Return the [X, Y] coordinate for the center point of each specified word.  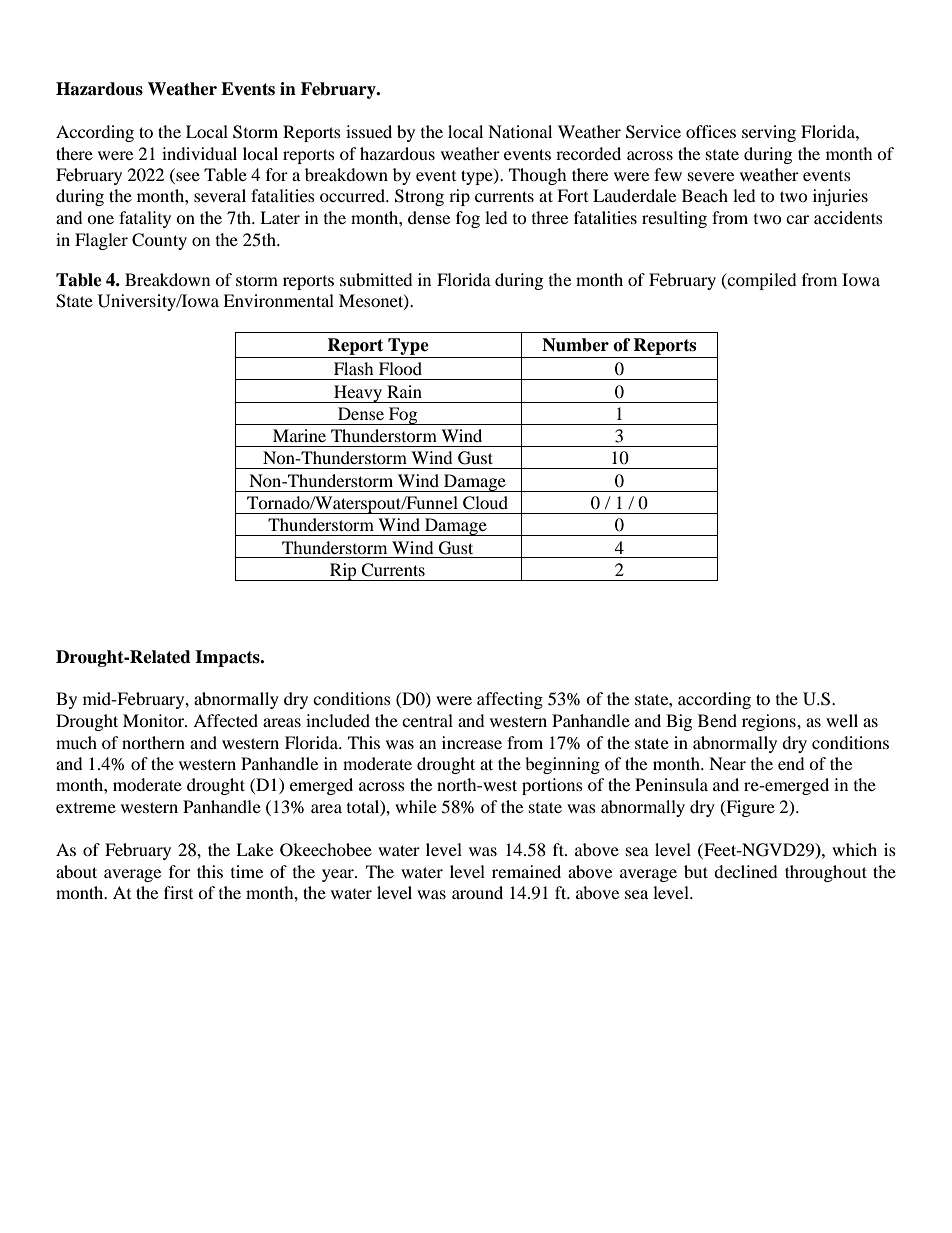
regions [770, 722]
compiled [761, 281]
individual [199, 153]
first [178, 892]
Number [575, 345]
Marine [299, 435]
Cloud [485, 503]
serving [769, 133]
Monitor [154, 720]
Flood [400, 368]
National [520, 131]
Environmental [278, 300]
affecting [510, 700]
